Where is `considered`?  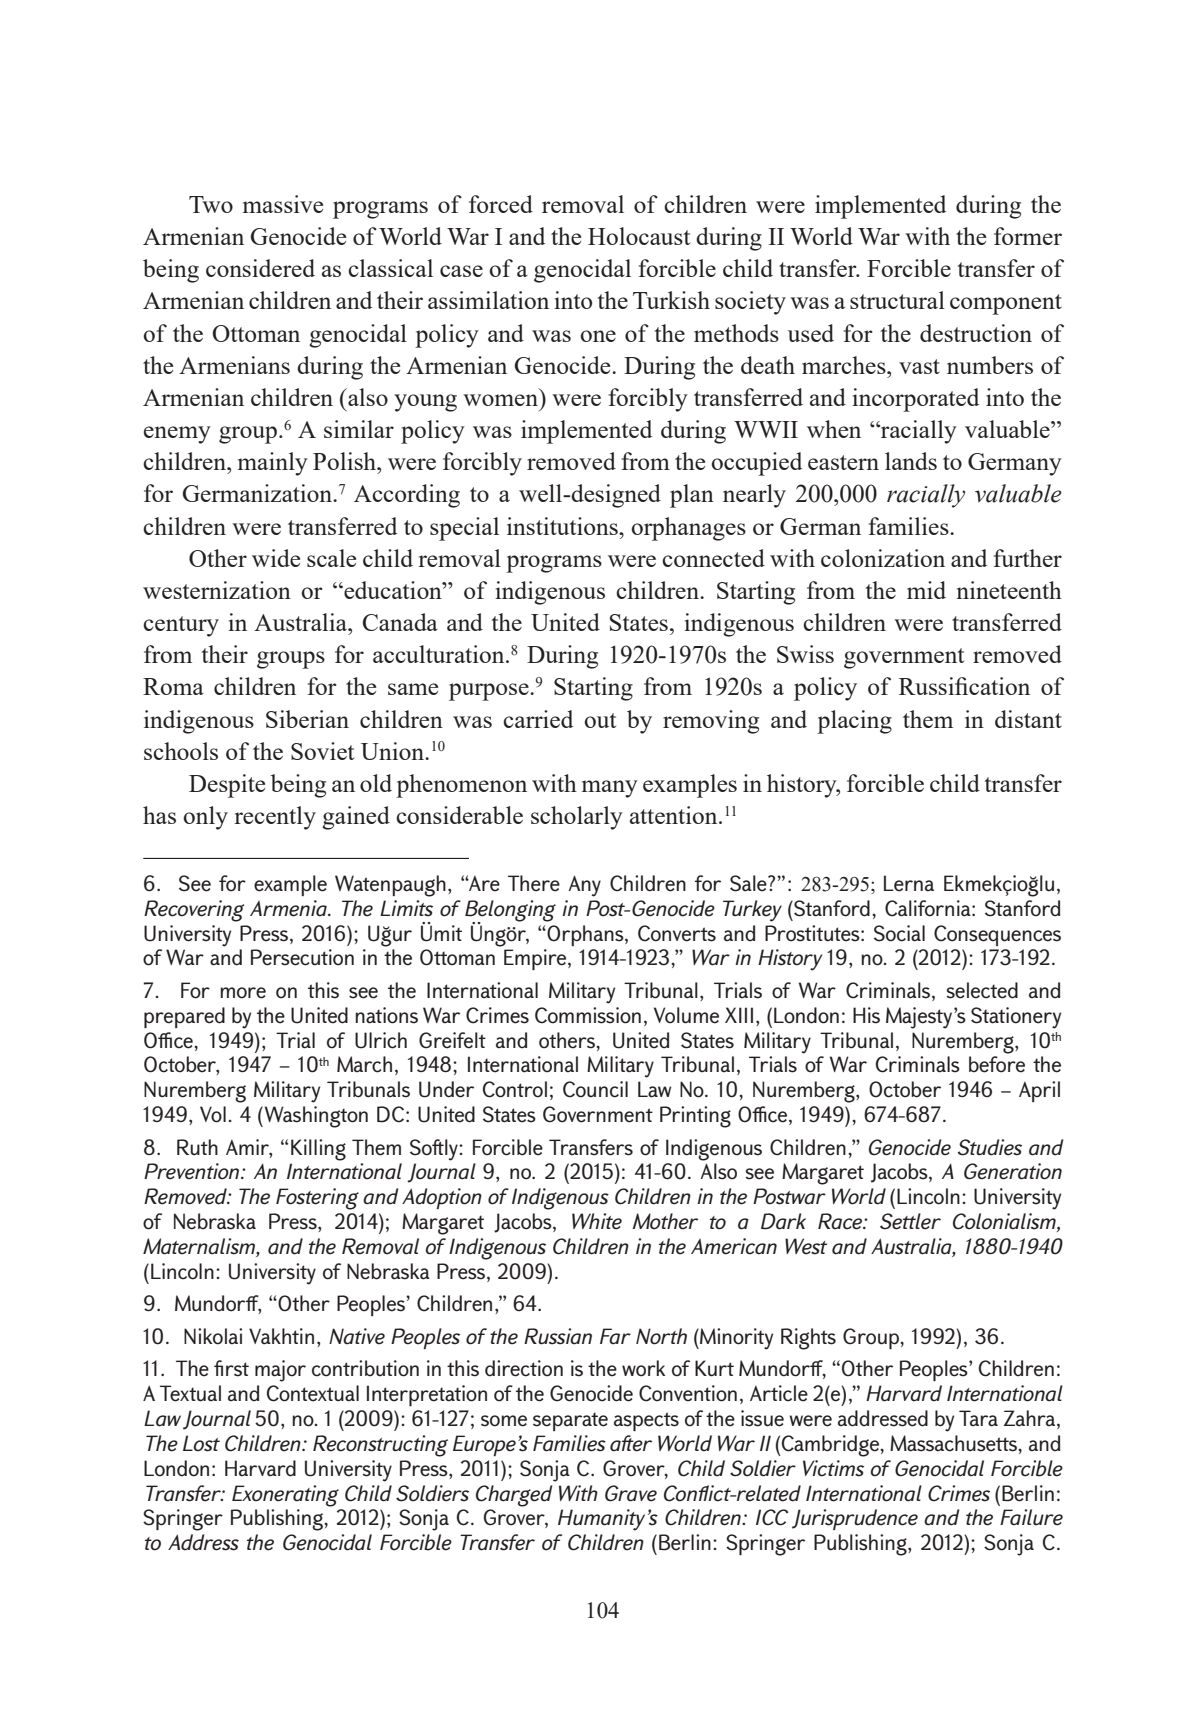
considered is located at coordinates (260, 268).
